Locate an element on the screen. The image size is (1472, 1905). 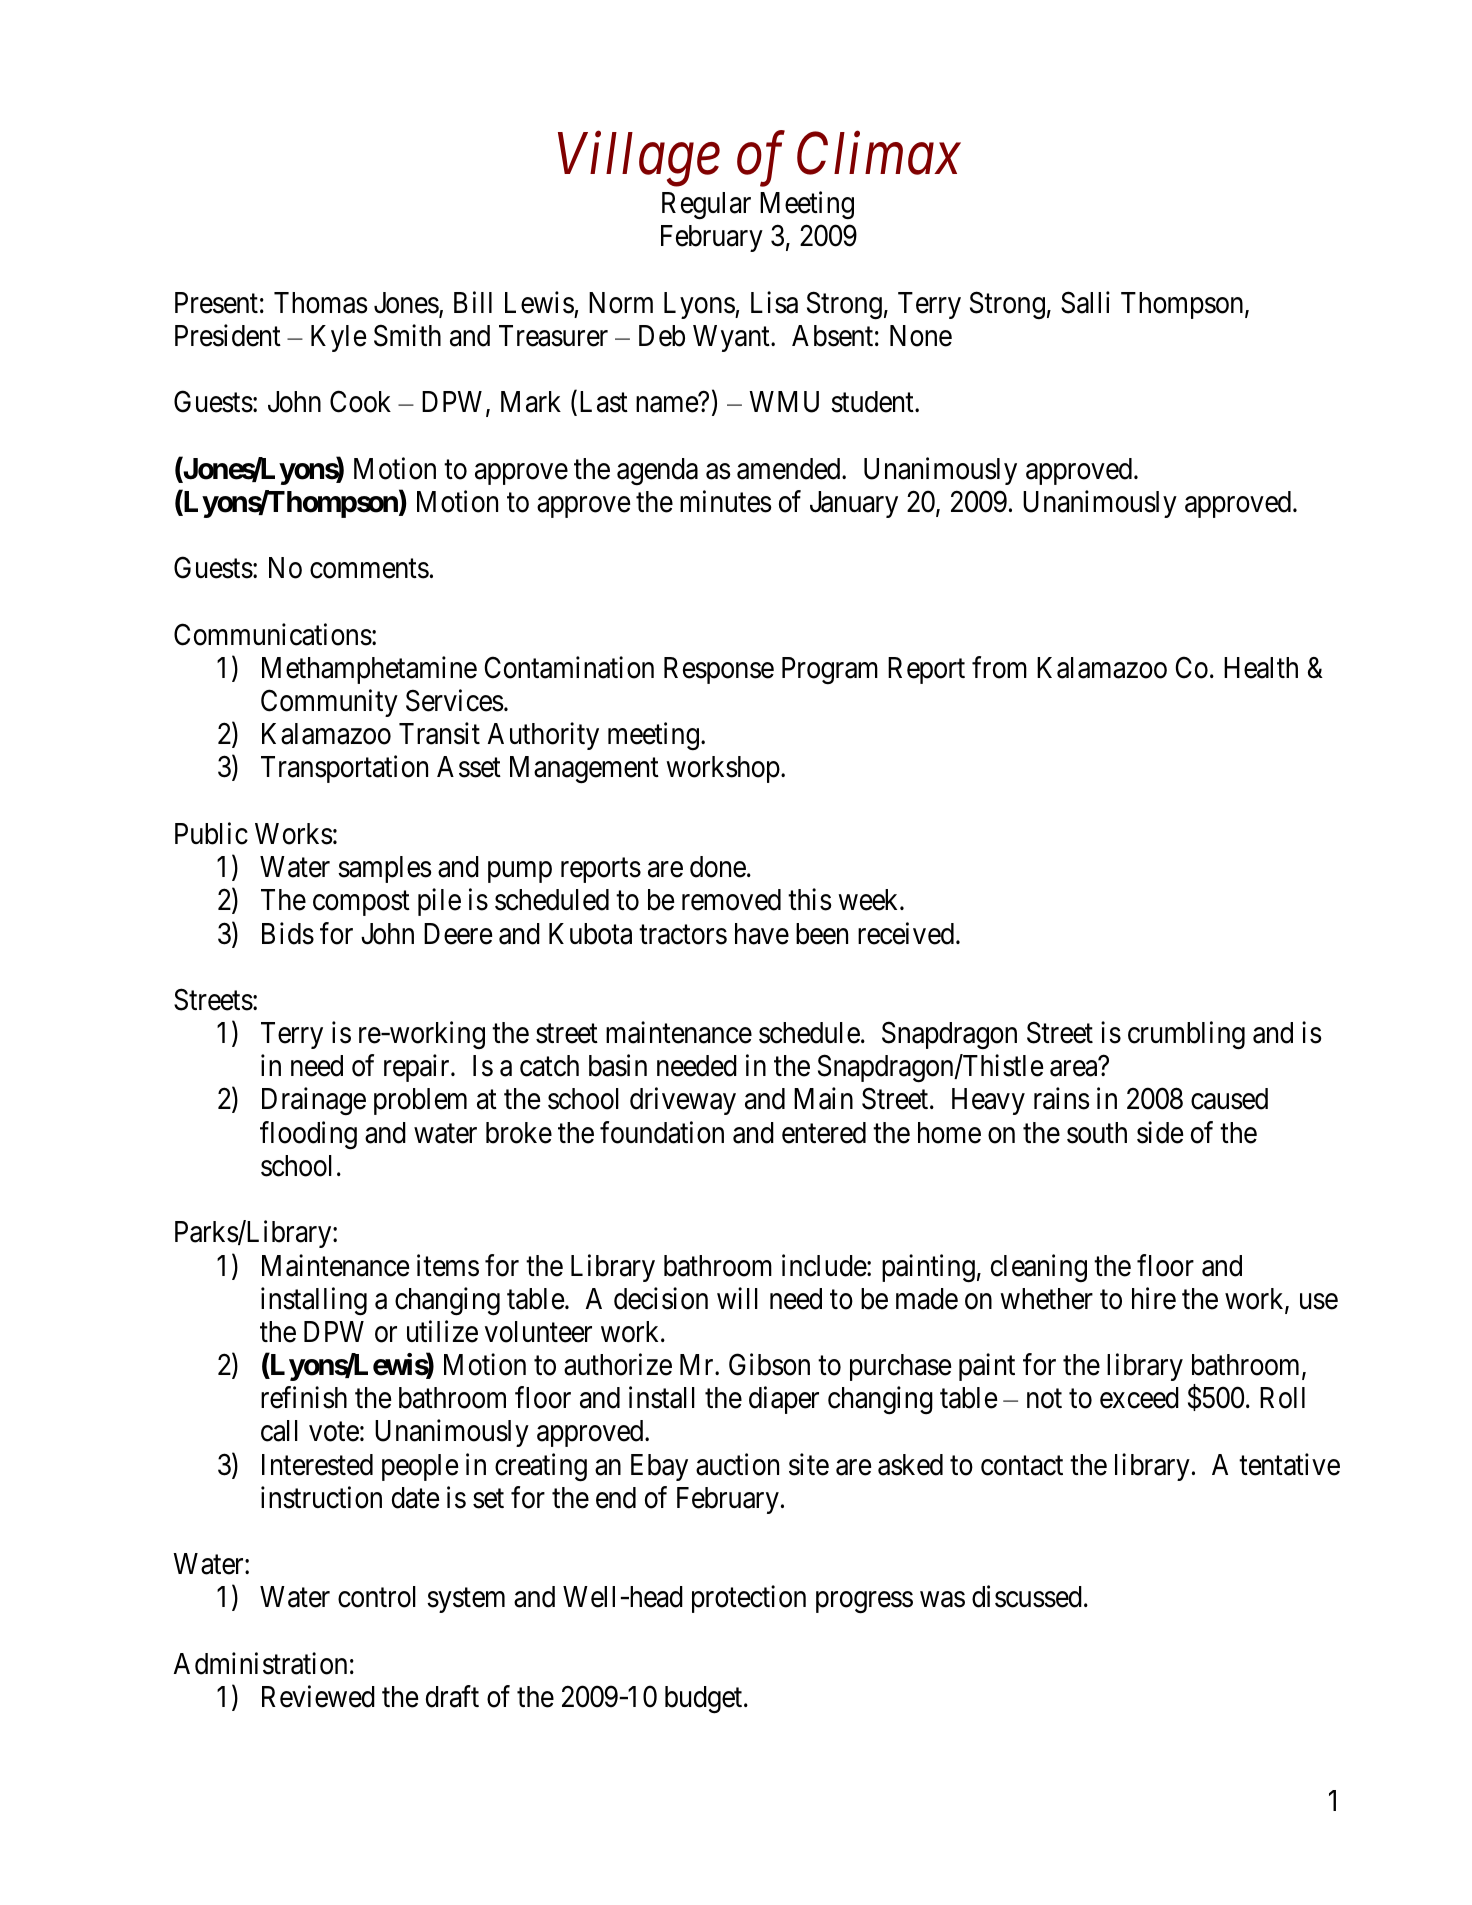
Reviewed is located at coordinates (318, 1696).
